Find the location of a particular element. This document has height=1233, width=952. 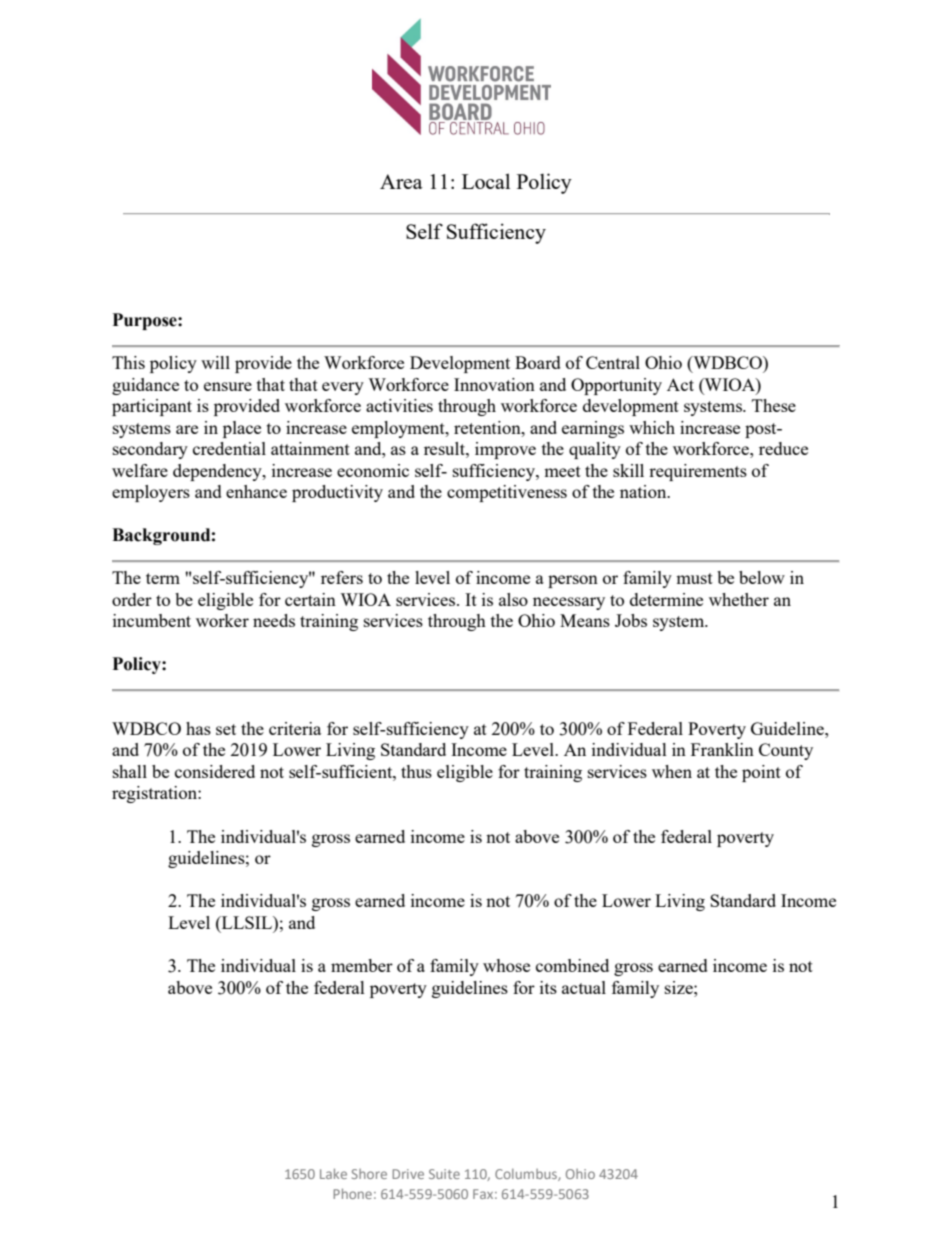

has is located at coordinates (198, 728).
